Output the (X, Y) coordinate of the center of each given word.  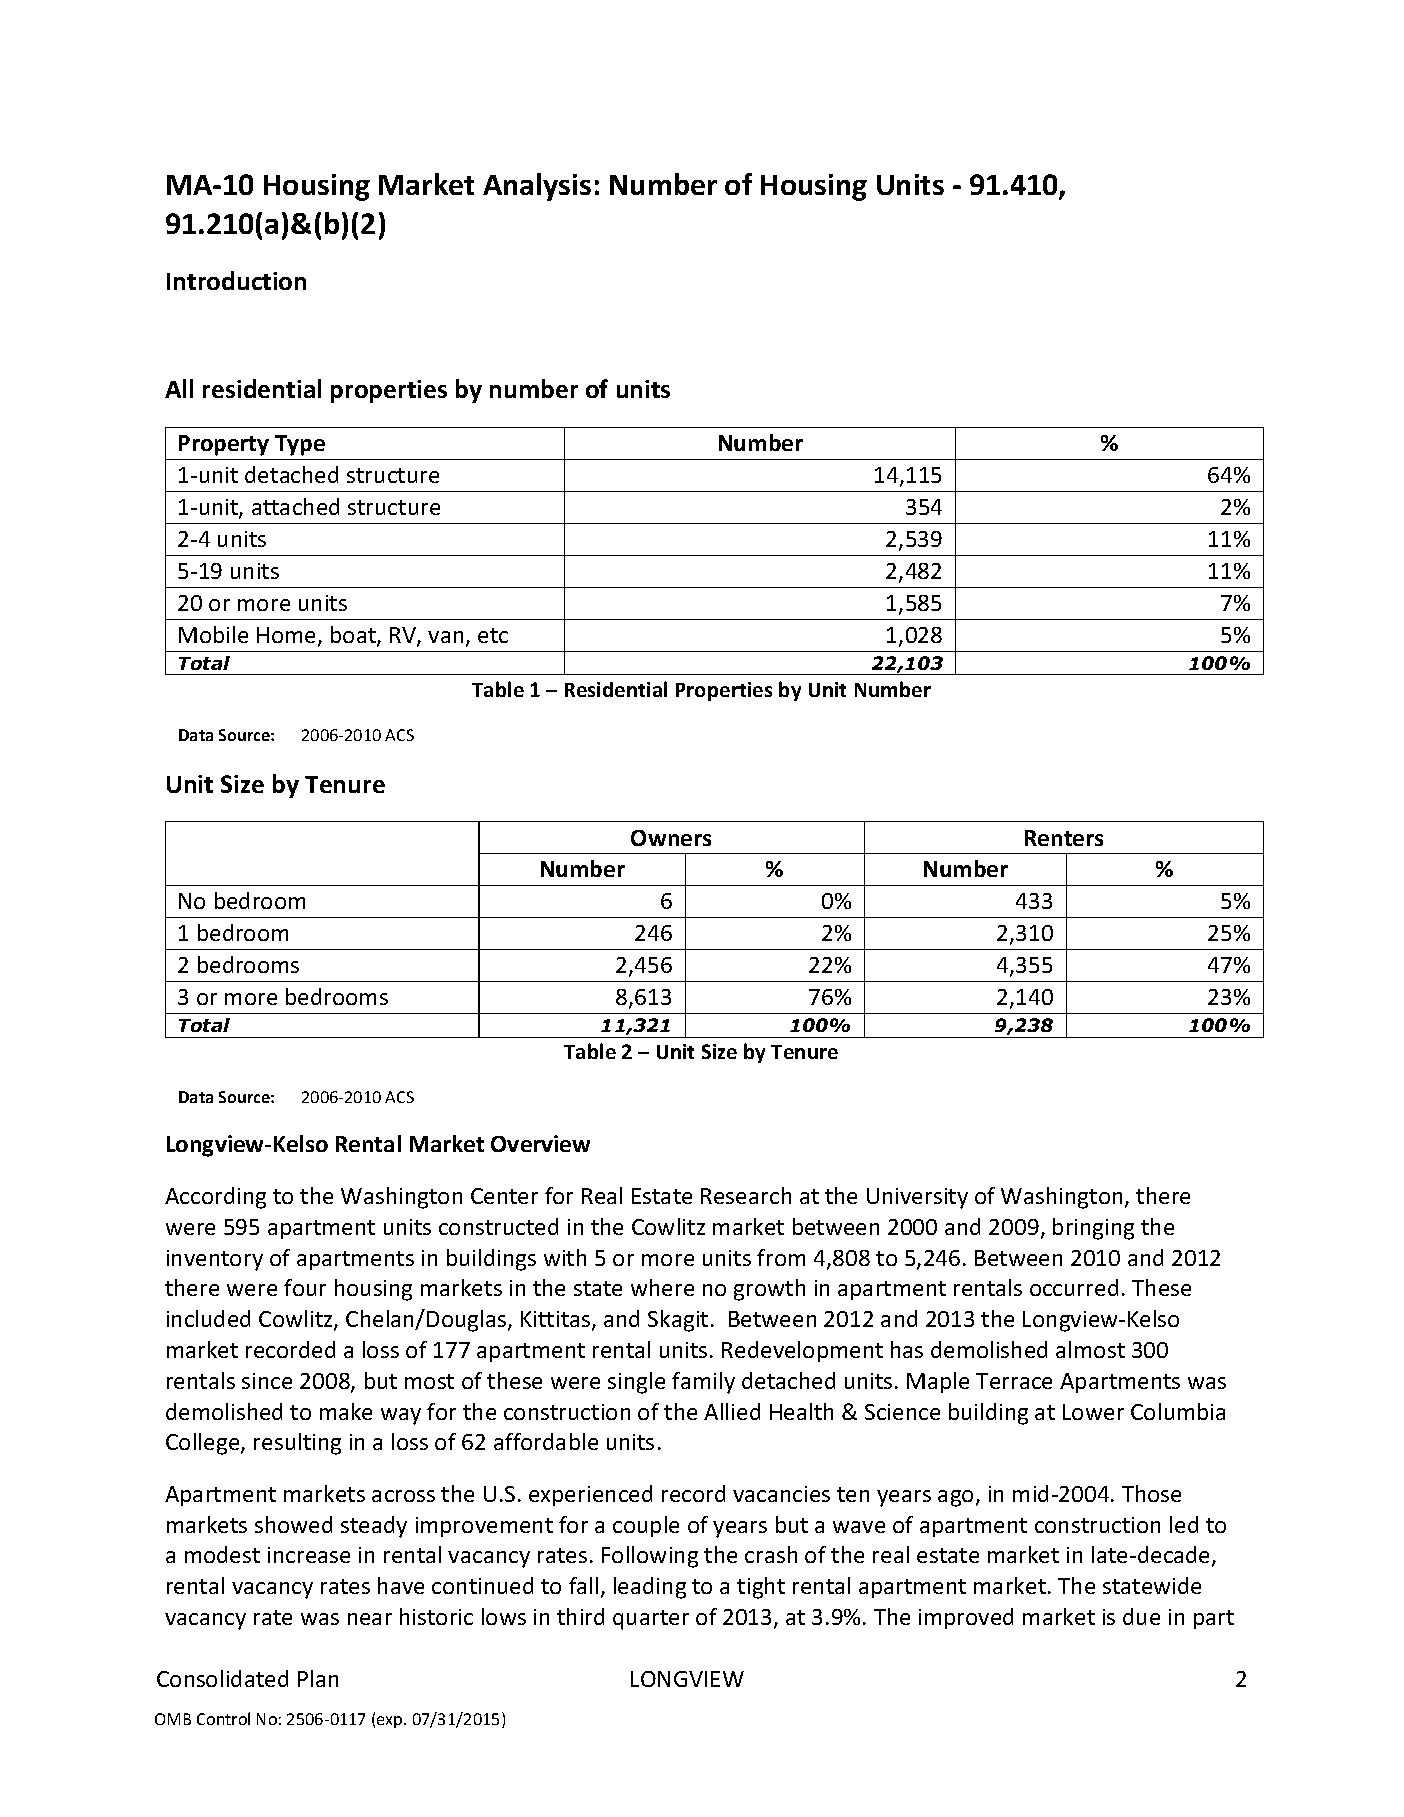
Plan (318, 1678)
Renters (1064, 838)
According (215, 1198)
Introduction (236, 280)
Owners (671, 838)
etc (493, 635)
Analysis (537, 187)
